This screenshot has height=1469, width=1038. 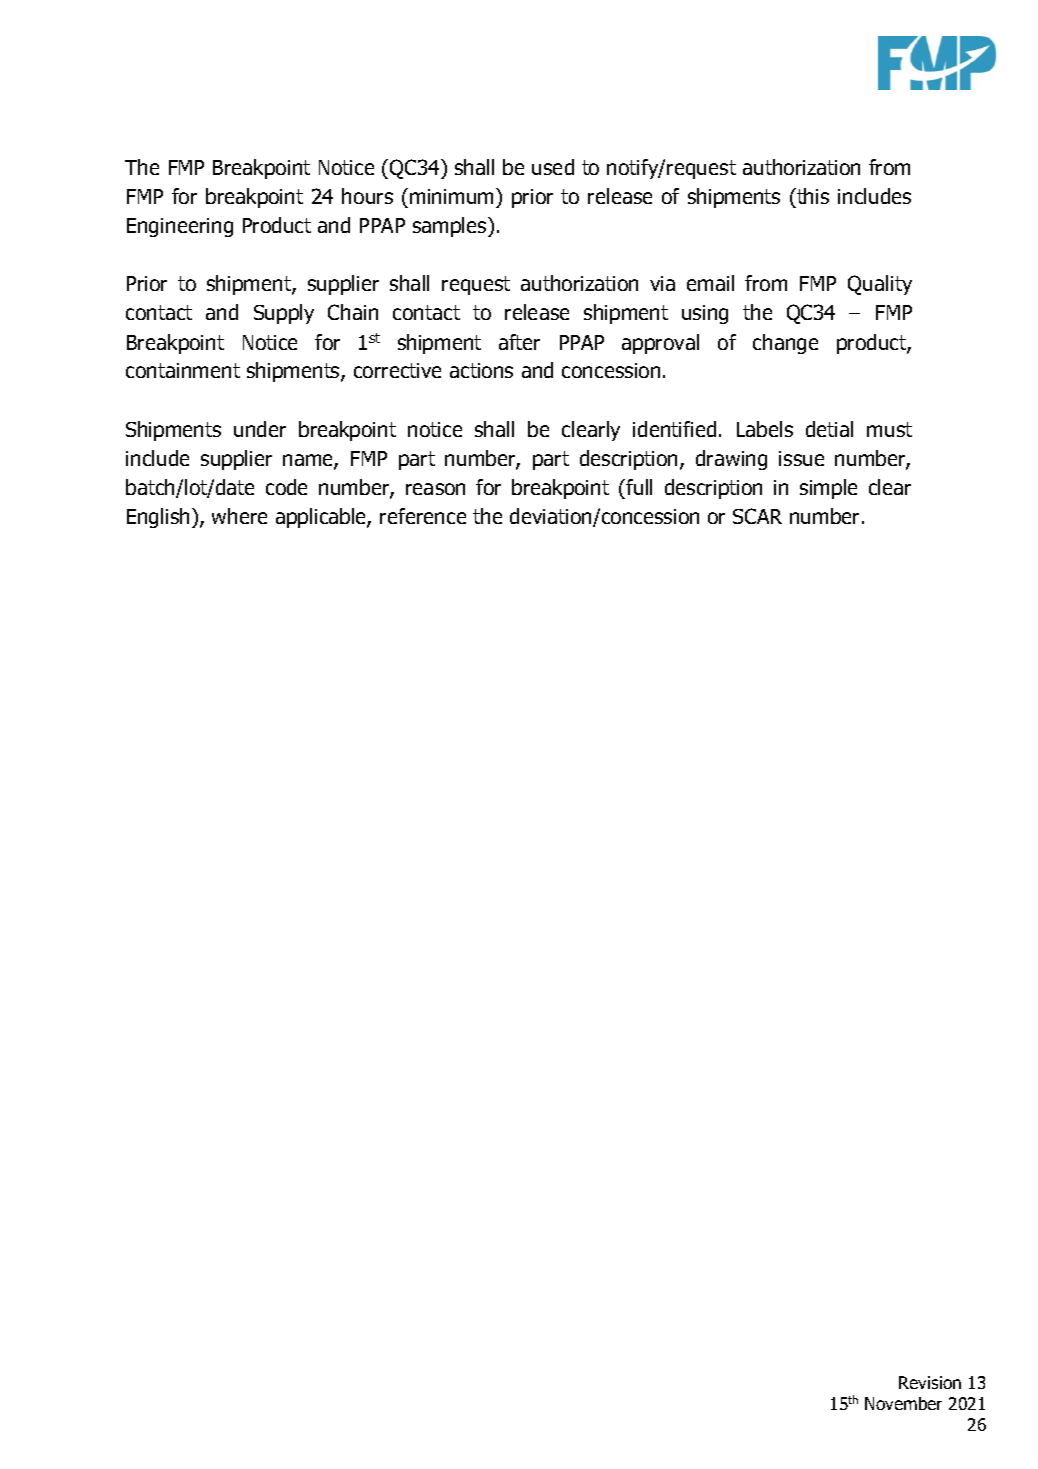 I want to click on this, so click(x=812, y=196).
